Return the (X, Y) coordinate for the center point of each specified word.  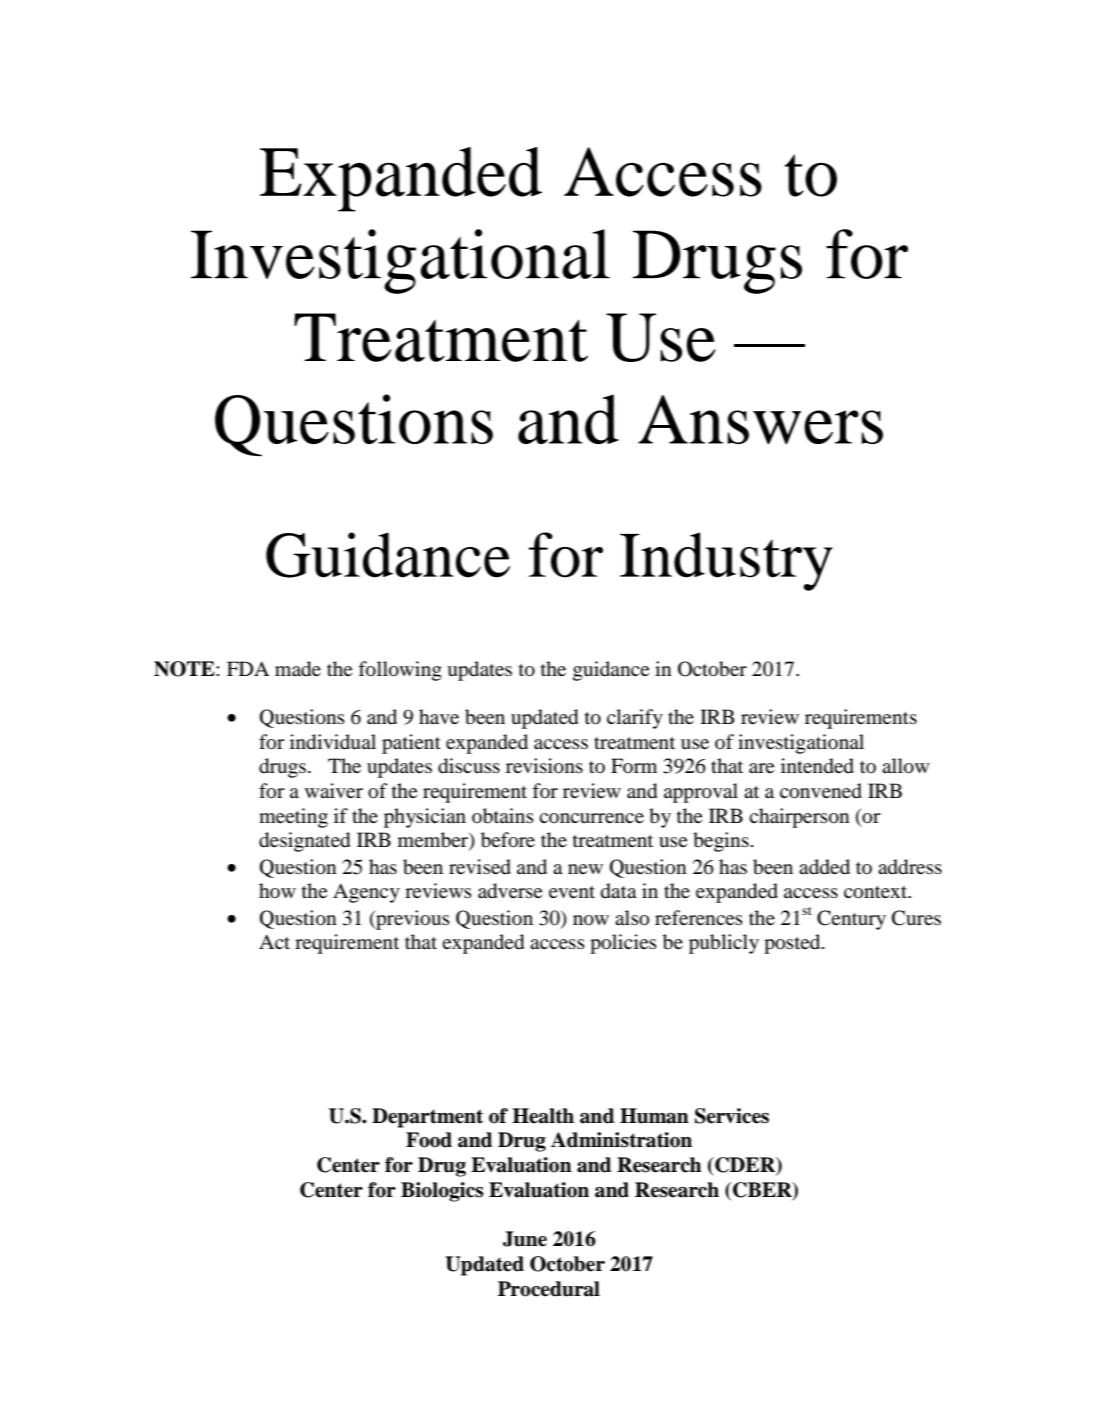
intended (817, 766)
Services (732, 1116)
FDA (248, 668)
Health (543, 1116)
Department (427, 1118)
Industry (726, 561)
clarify (635, 719)
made (298, 669)
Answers (760, 420)
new (585, 869)
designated (304, 842)
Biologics (442, 1192)
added (824, 867)
